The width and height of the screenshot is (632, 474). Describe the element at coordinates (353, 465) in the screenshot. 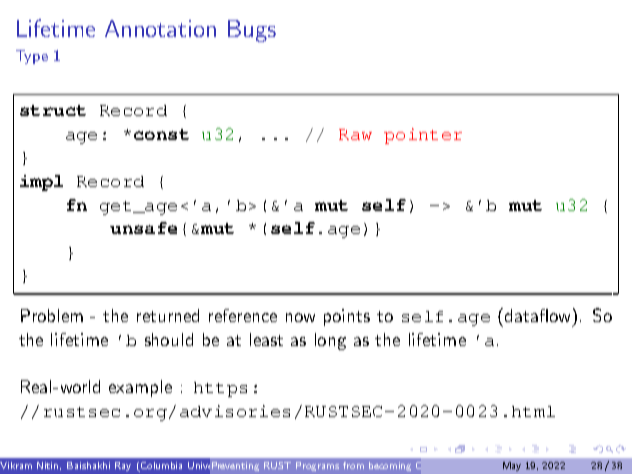

I see `from` at that location.
